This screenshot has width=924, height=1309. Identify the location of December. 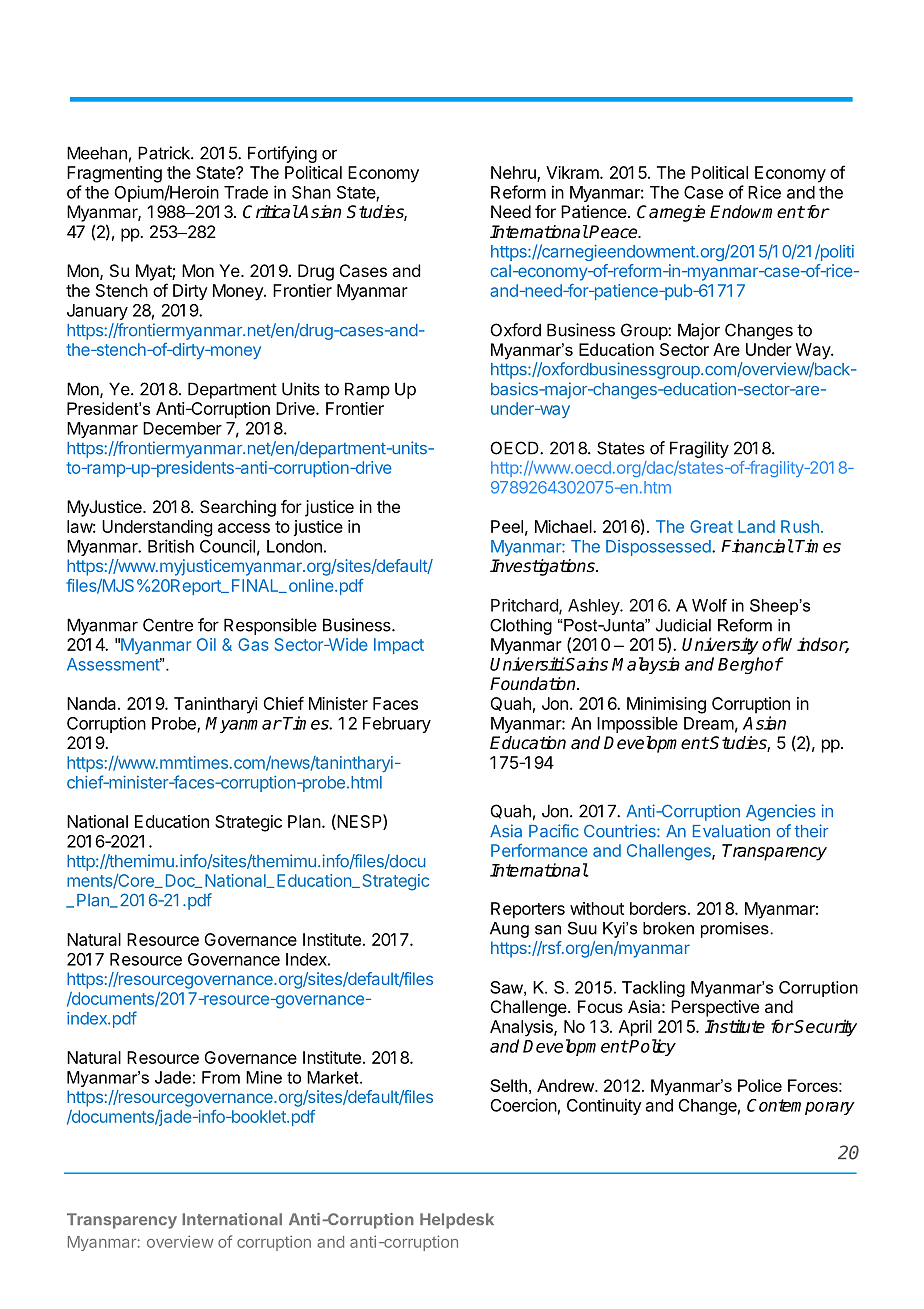
(182, 428).
